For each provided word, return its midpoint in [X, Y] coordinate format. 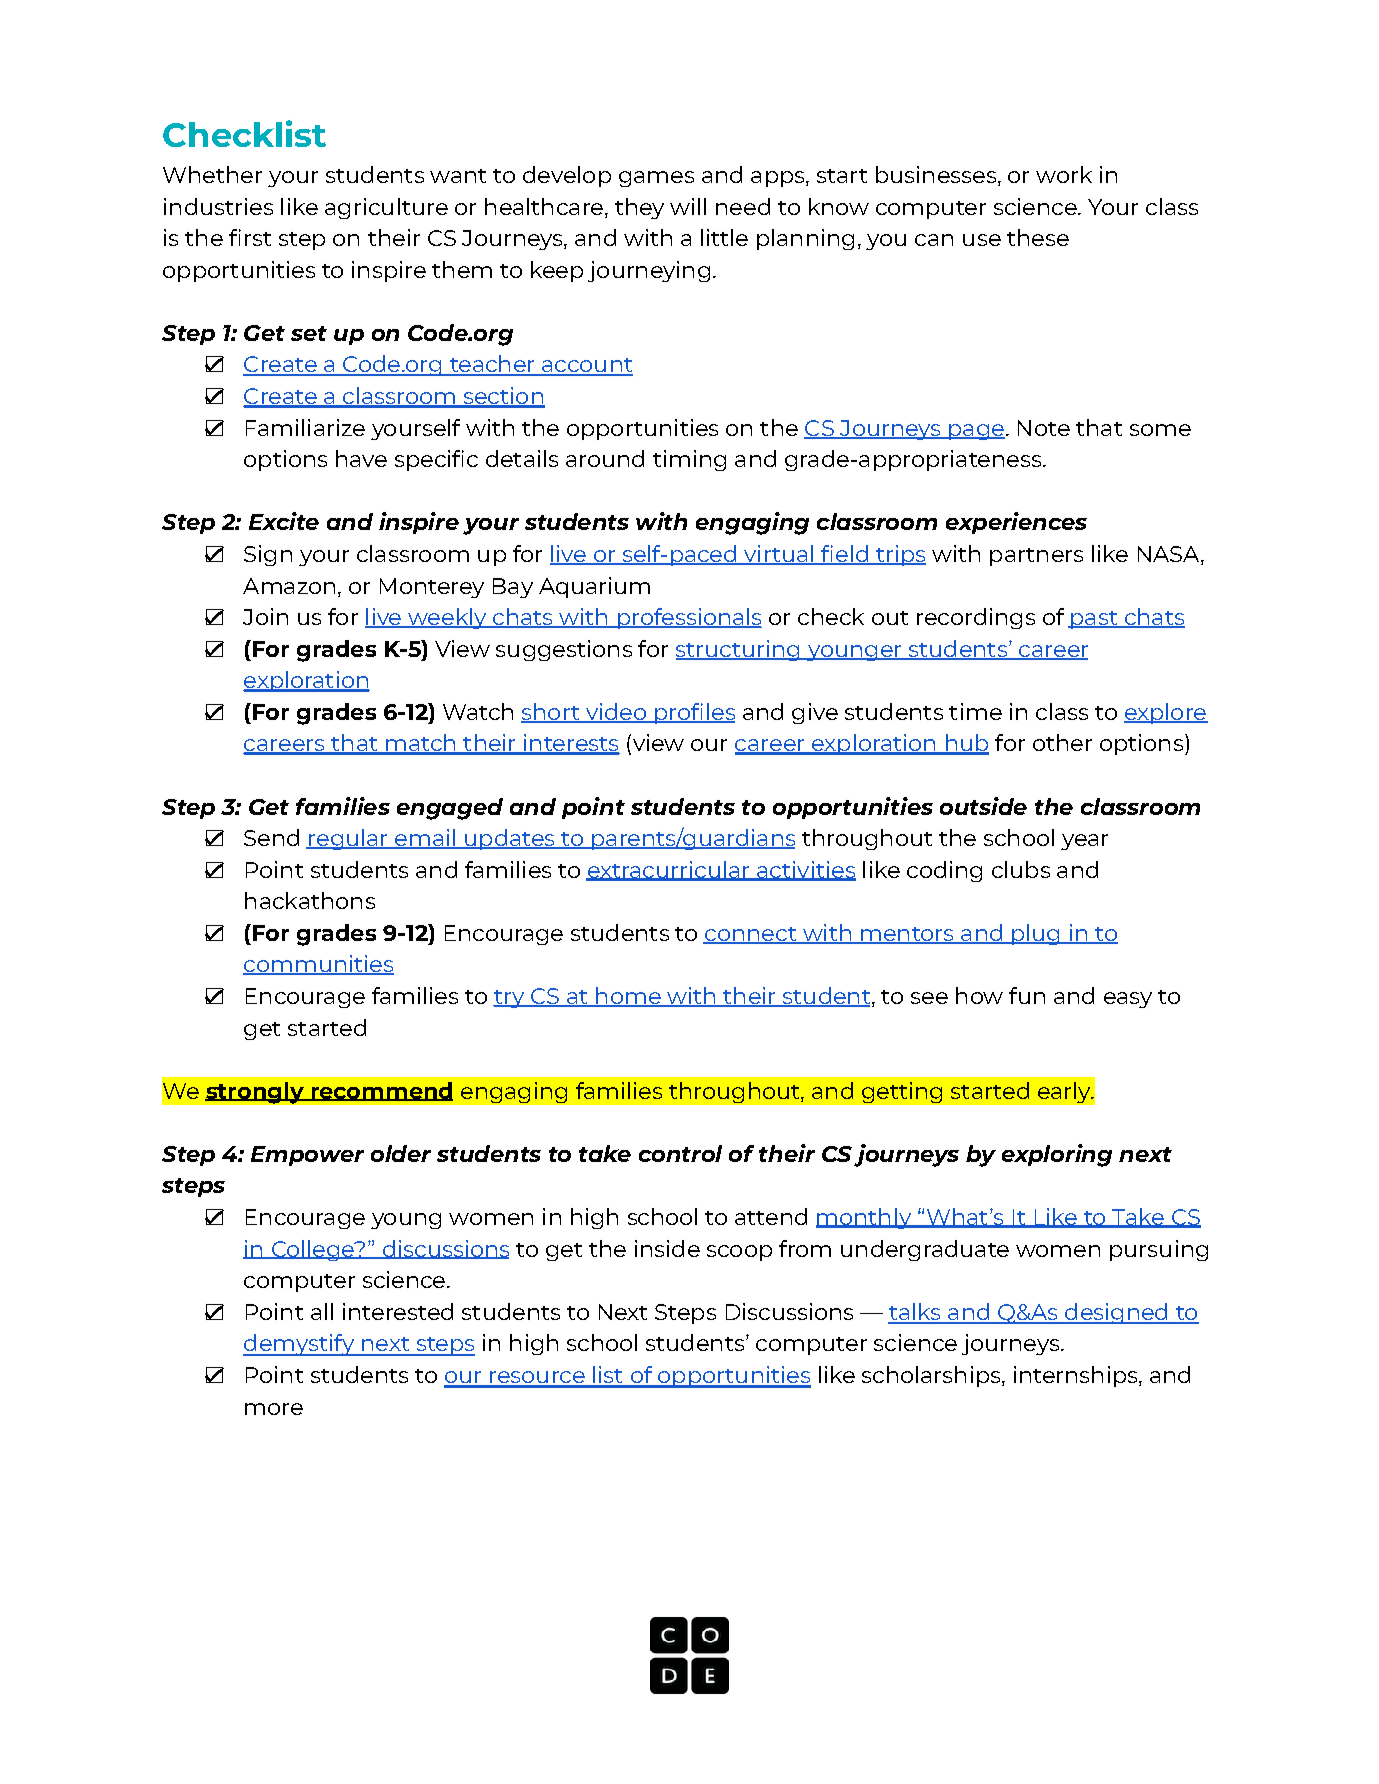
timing [689, 460]
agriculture [386, 208]
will [688, 206]
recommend [381, 1091]
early [1065, 1092]
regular [348, 839]
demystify [300, 1345]
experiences [1016, 523]
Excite [284, 521]
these [1038, 237]
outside [983, 806]
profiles [694, 713]
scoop [739, 1253]
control [680, 1153]
